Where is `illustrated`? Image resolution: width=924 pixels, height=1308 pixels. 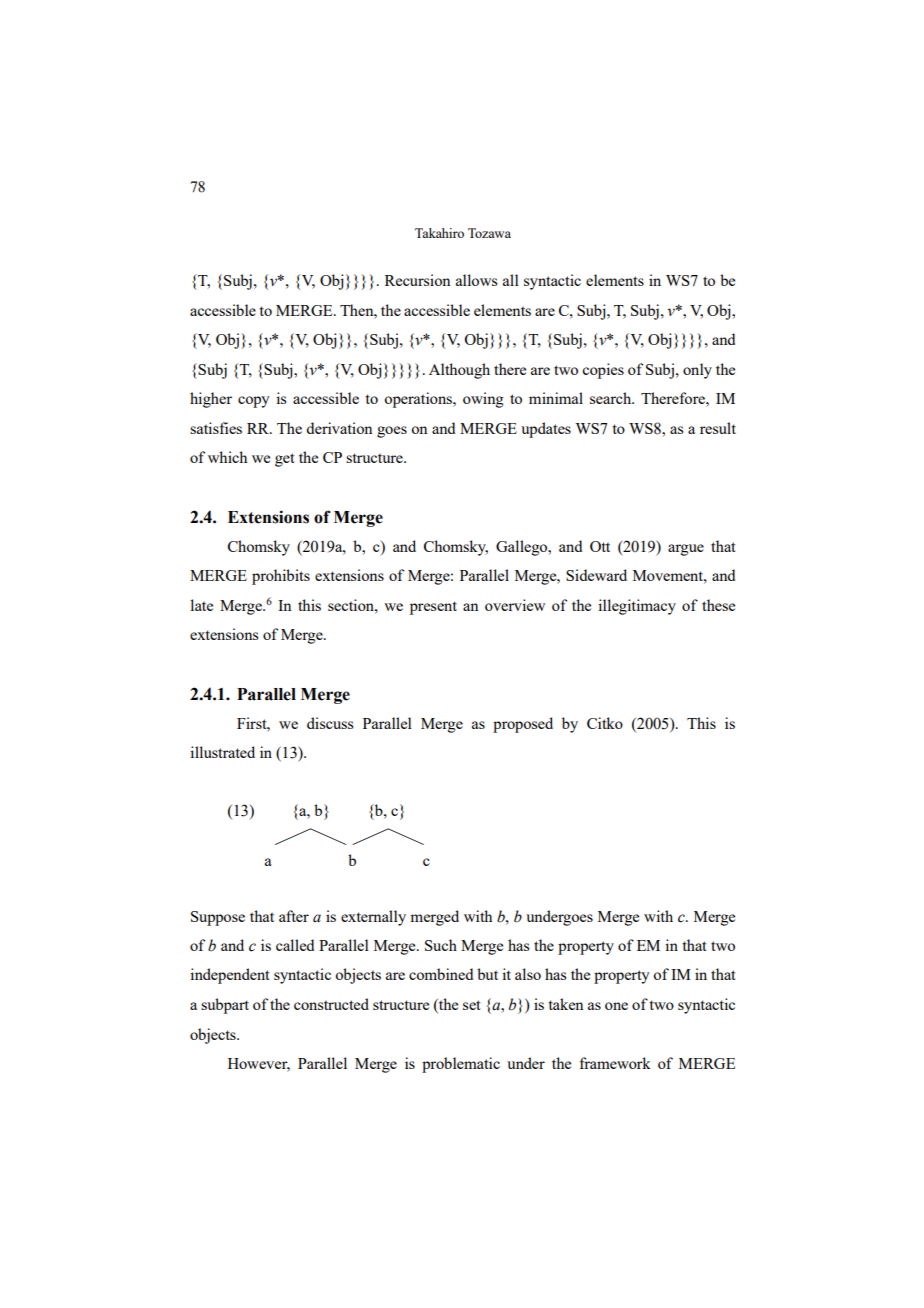 illustrated is located at coordinates (222, 752).
